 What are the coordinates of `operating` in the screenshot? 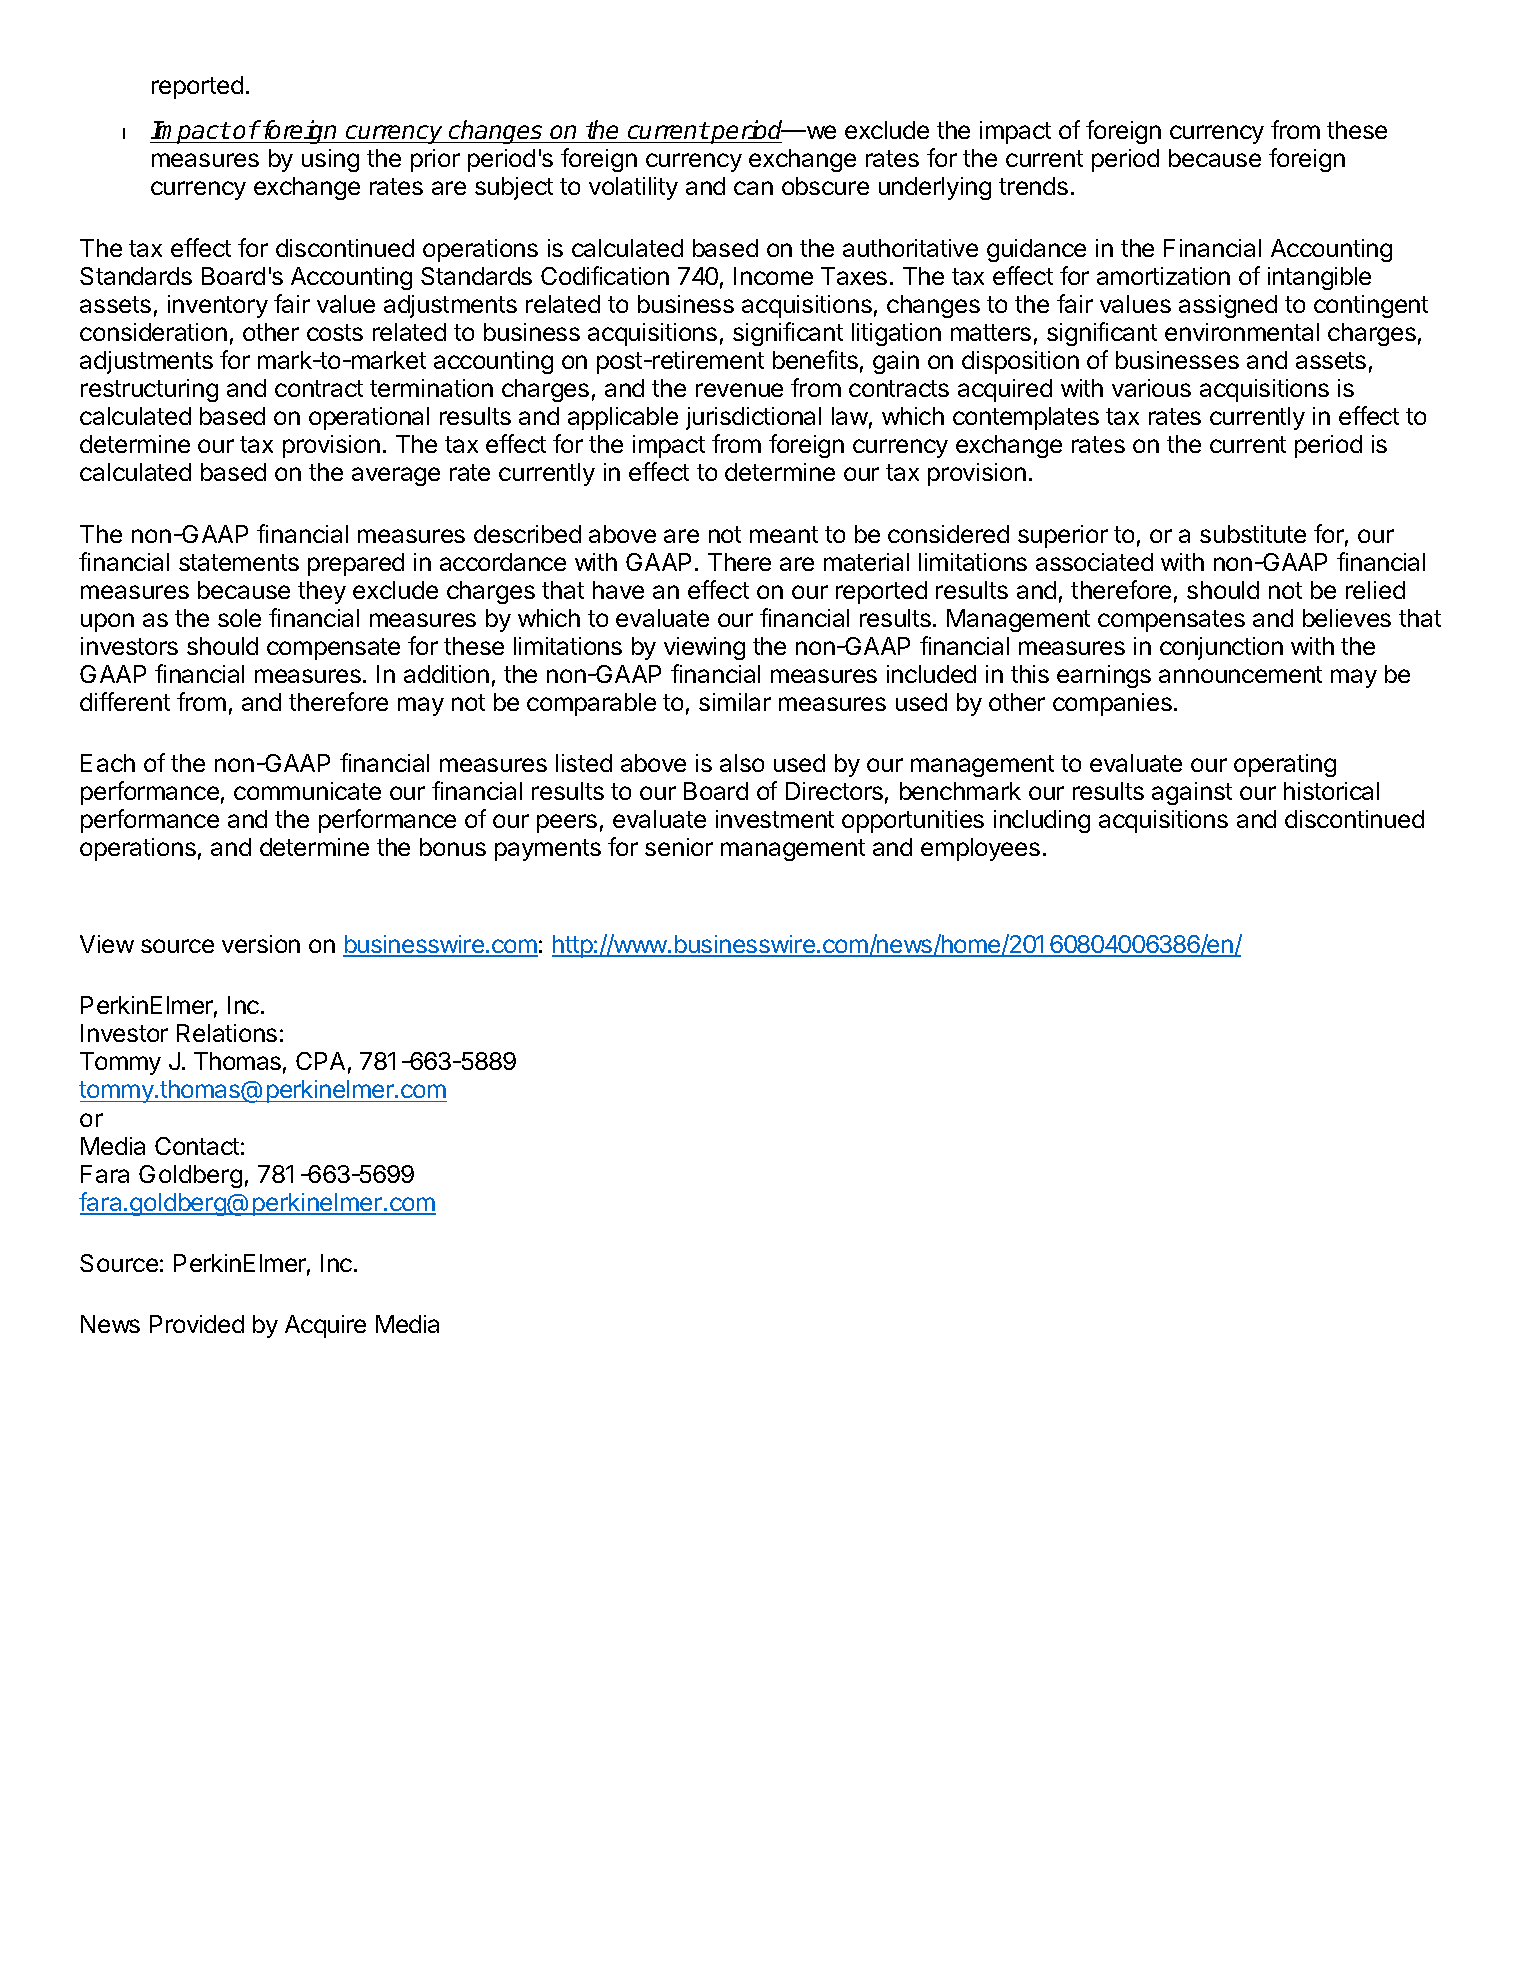 It's located at (1285, 765).
